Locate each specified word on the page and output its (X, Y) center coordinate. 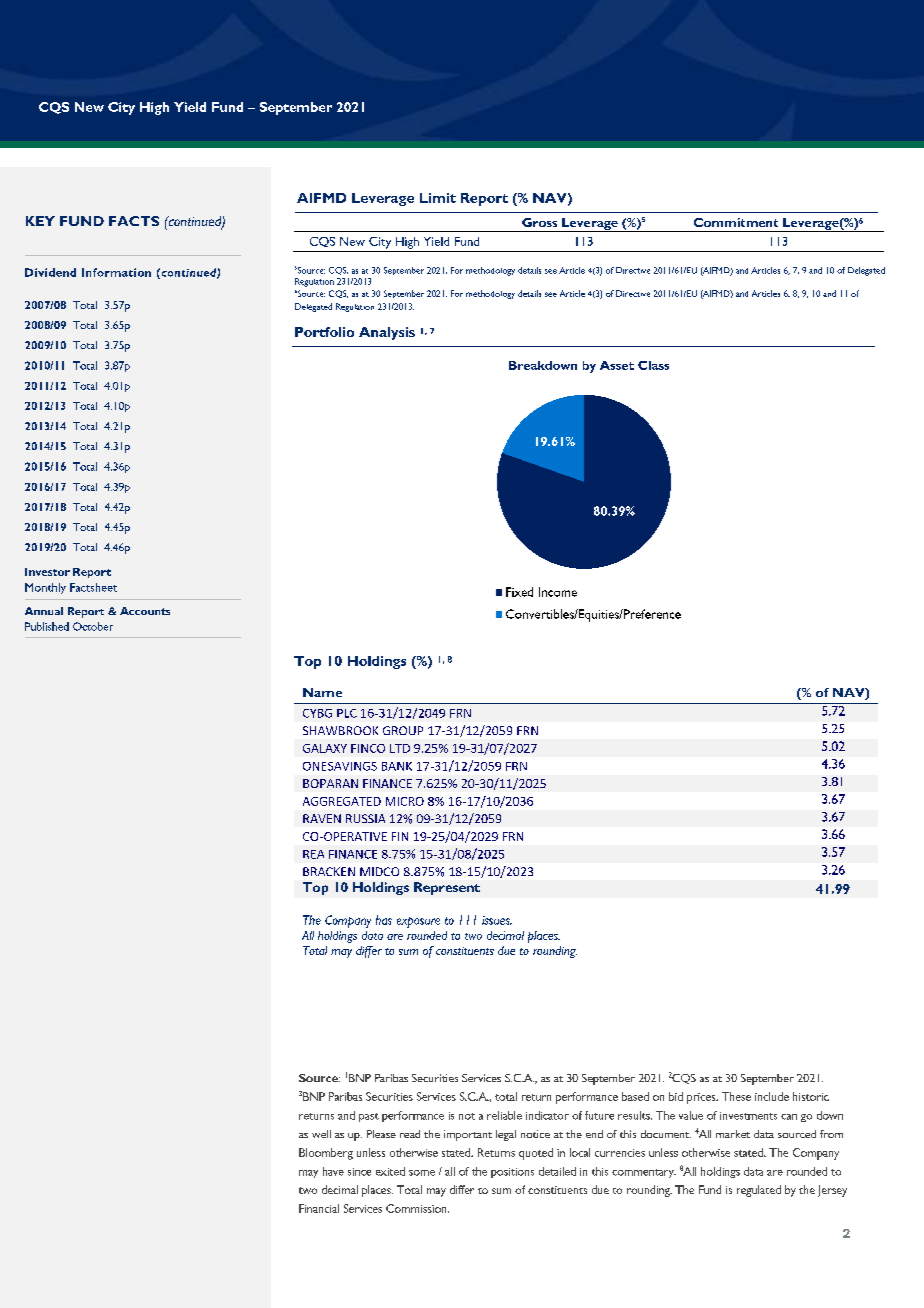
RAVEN (322, 818)
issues (497, 920)
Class (653, 365)
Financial (319, 1208)
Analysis (387, 333)
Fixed (519, 592)
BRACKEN (329, 871)
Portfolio (324, 332)
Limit (438, 198)
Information (116, 272)
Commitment (736, 222)
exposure (418, 922)
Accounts (145, 611)
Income (558, 592)
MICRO (405, 801)
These (736, 1096)
